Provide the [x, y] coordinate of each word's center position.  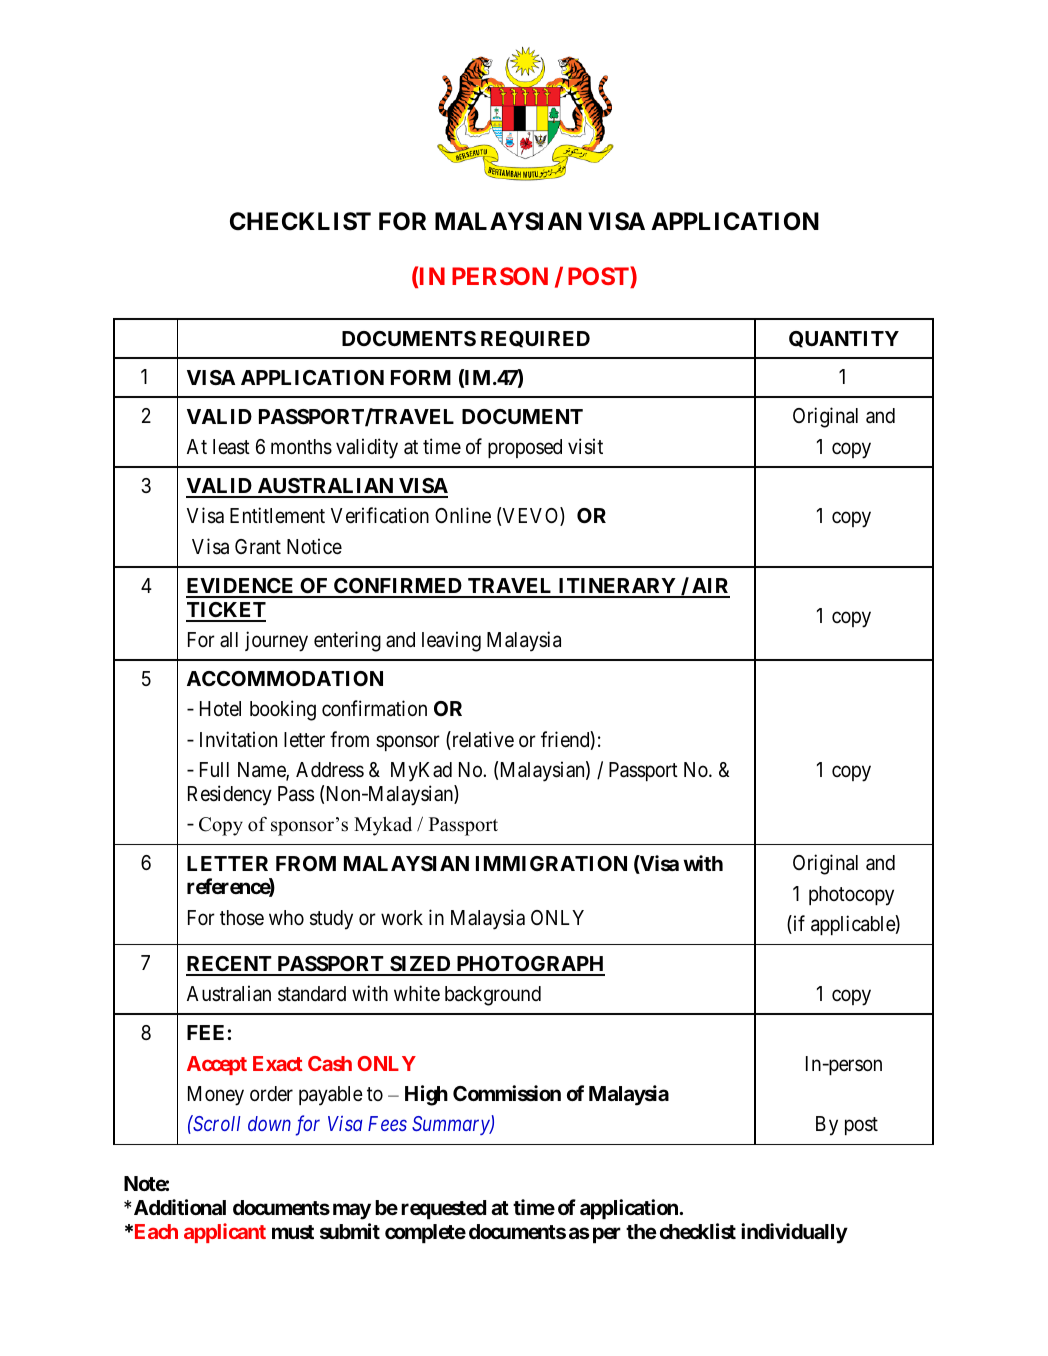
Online [463, 515]
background [493, 996]
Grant [258, 546]
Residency [230, 795]
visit [585, 446]
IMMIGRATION [551, 863]
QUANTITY [844, 339]
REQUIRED [535, 339]
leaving [451, 641]
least [231, 447]
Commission [507, 1093]
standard [312, 994]
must [293, 1232]
